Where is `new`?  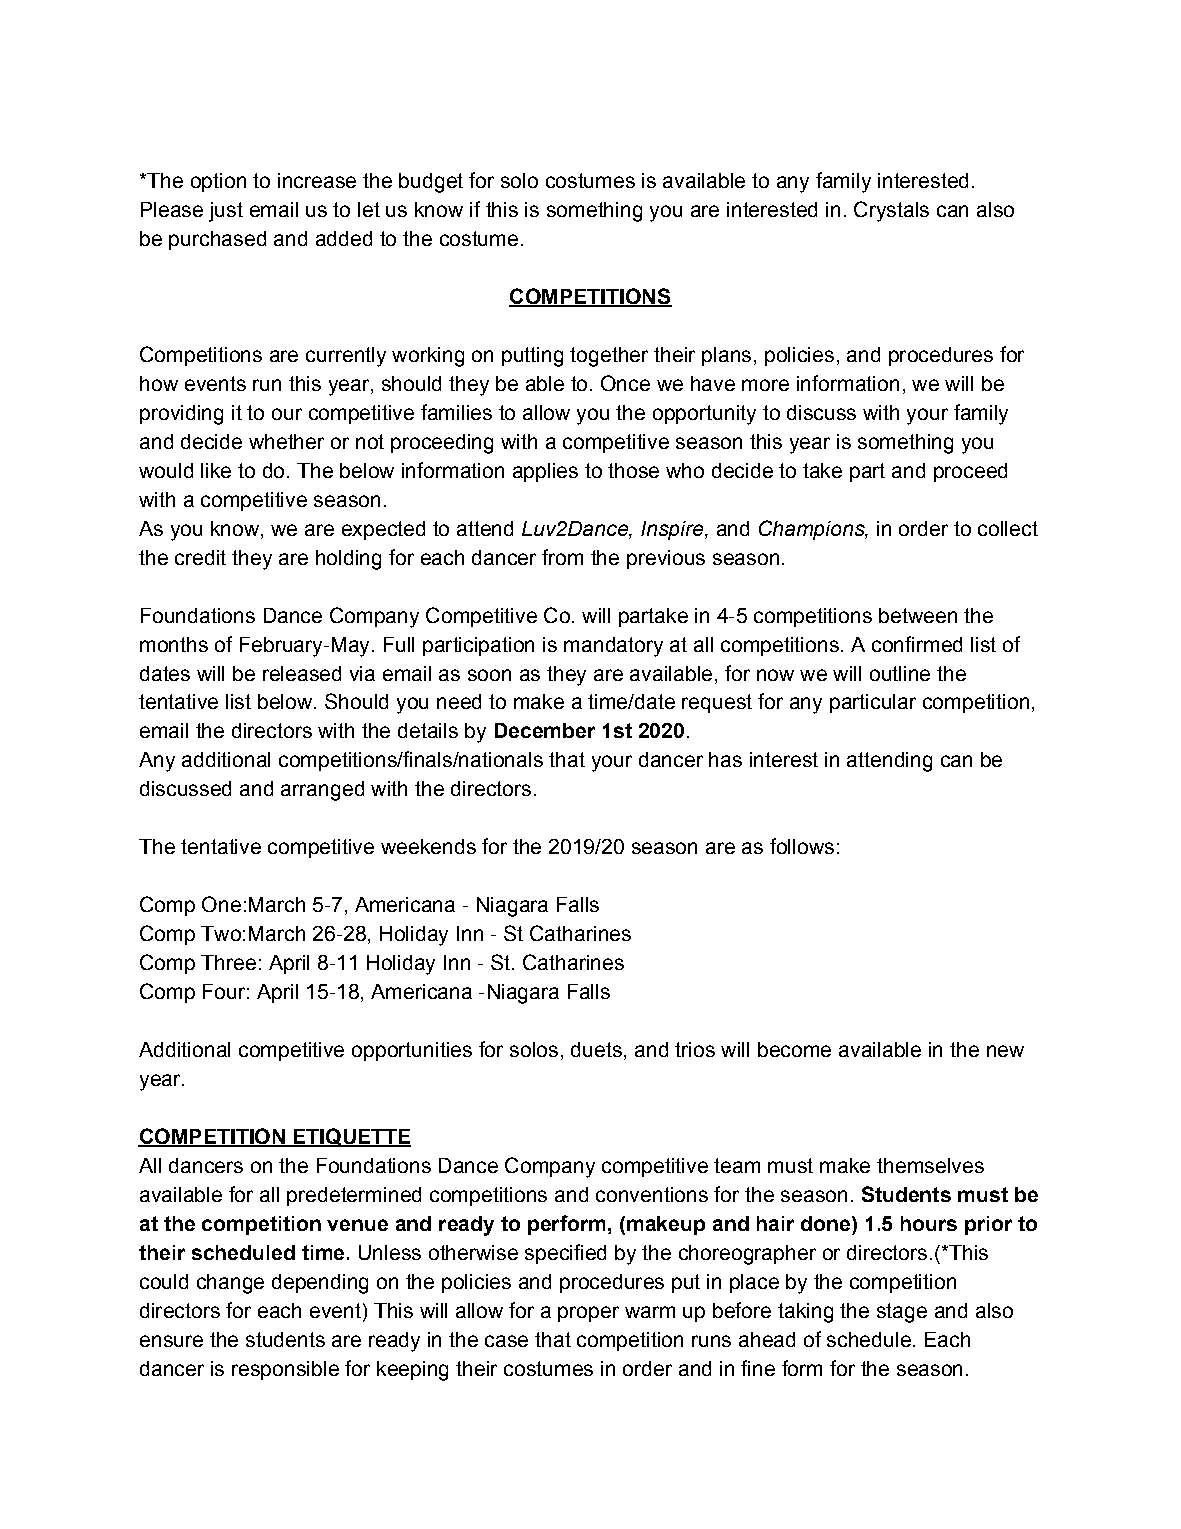
new is located at coordinates (1005, 1051).
